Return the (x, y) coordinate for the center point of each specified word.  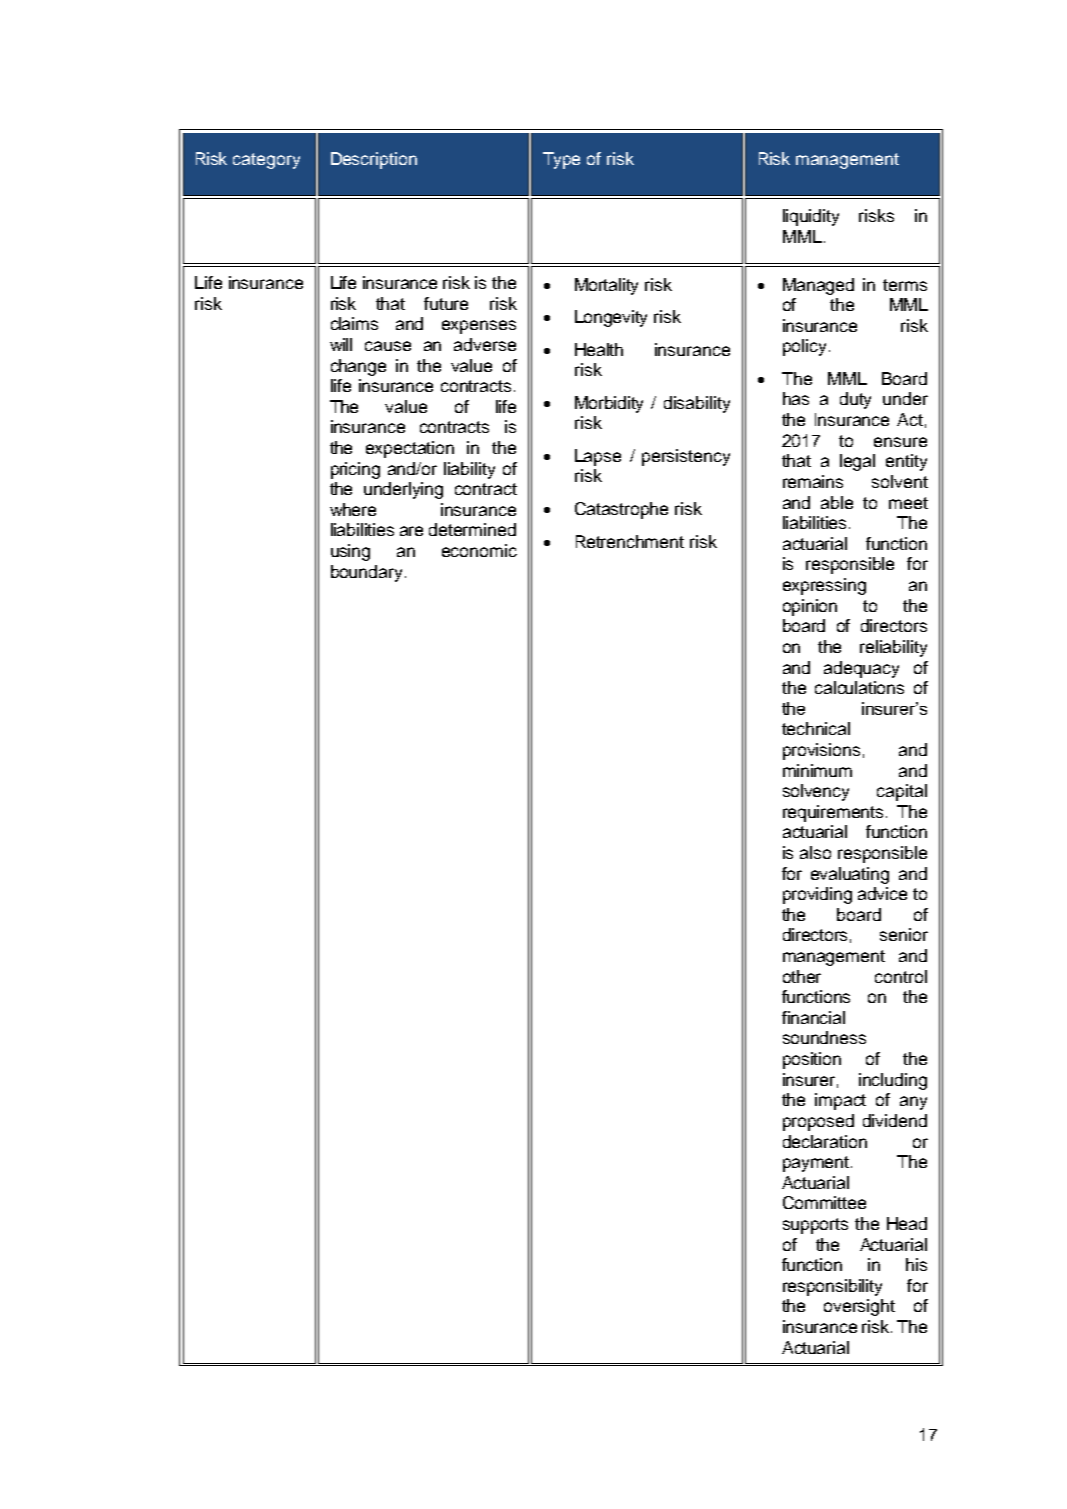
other (802, 976)
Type (561, 160)
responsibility (832, 1287)
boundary (366, 573)
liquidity (811, 217)
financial (813, 1017)
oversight (859, 1307)
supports (815, 1226)
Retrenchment (630, 541)
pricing (355, 470)
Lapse (598, 457)
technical (816, 728)
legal (857, 462)
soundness (824, 1037)
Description (374, 160)
